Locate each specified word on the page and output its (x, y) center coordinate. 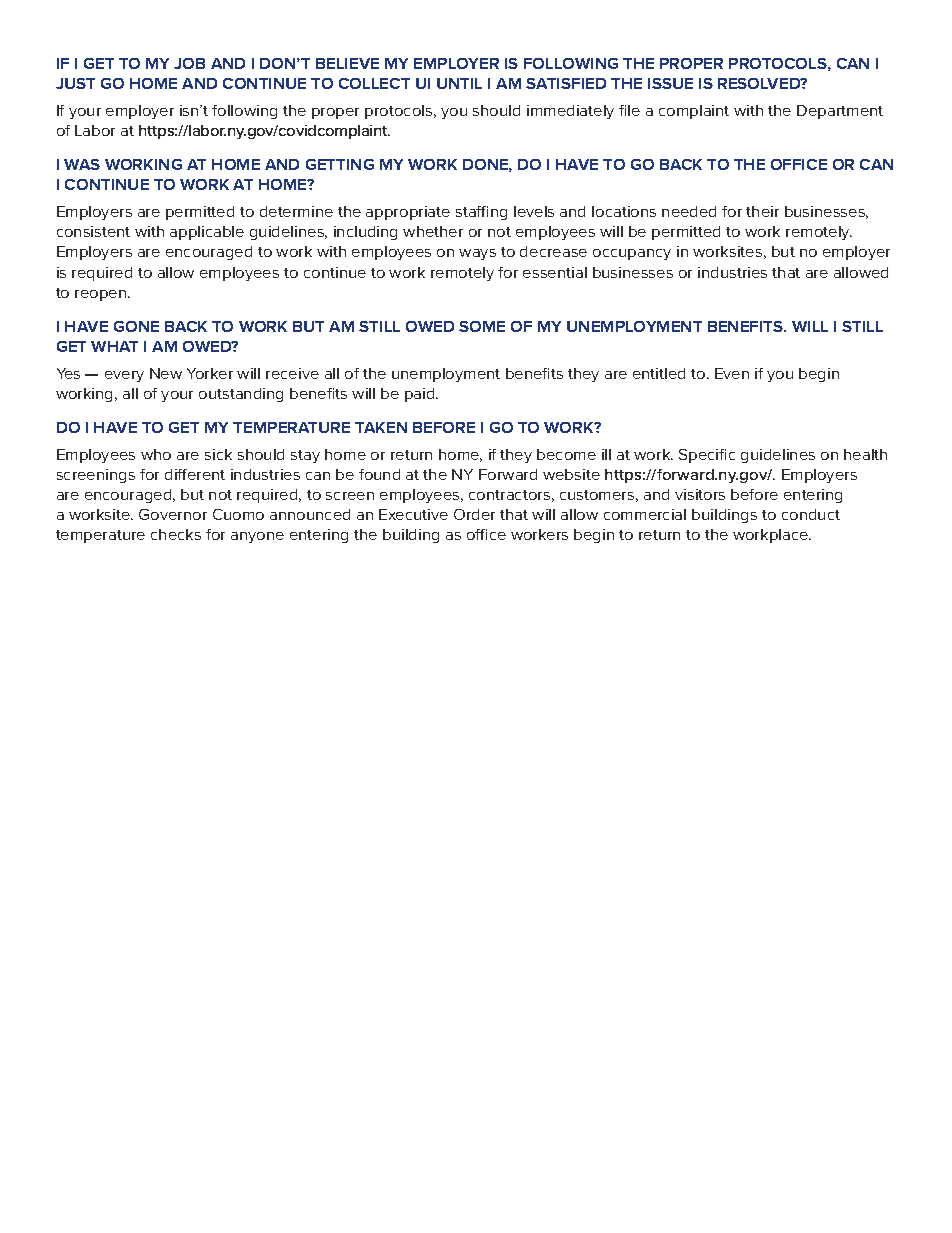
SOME (482, 326)
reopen (102, 295)
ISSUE (670, 83)
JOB (189, 63)
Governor (173, 514)
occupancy (632, 254)
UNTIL (459, 83)
